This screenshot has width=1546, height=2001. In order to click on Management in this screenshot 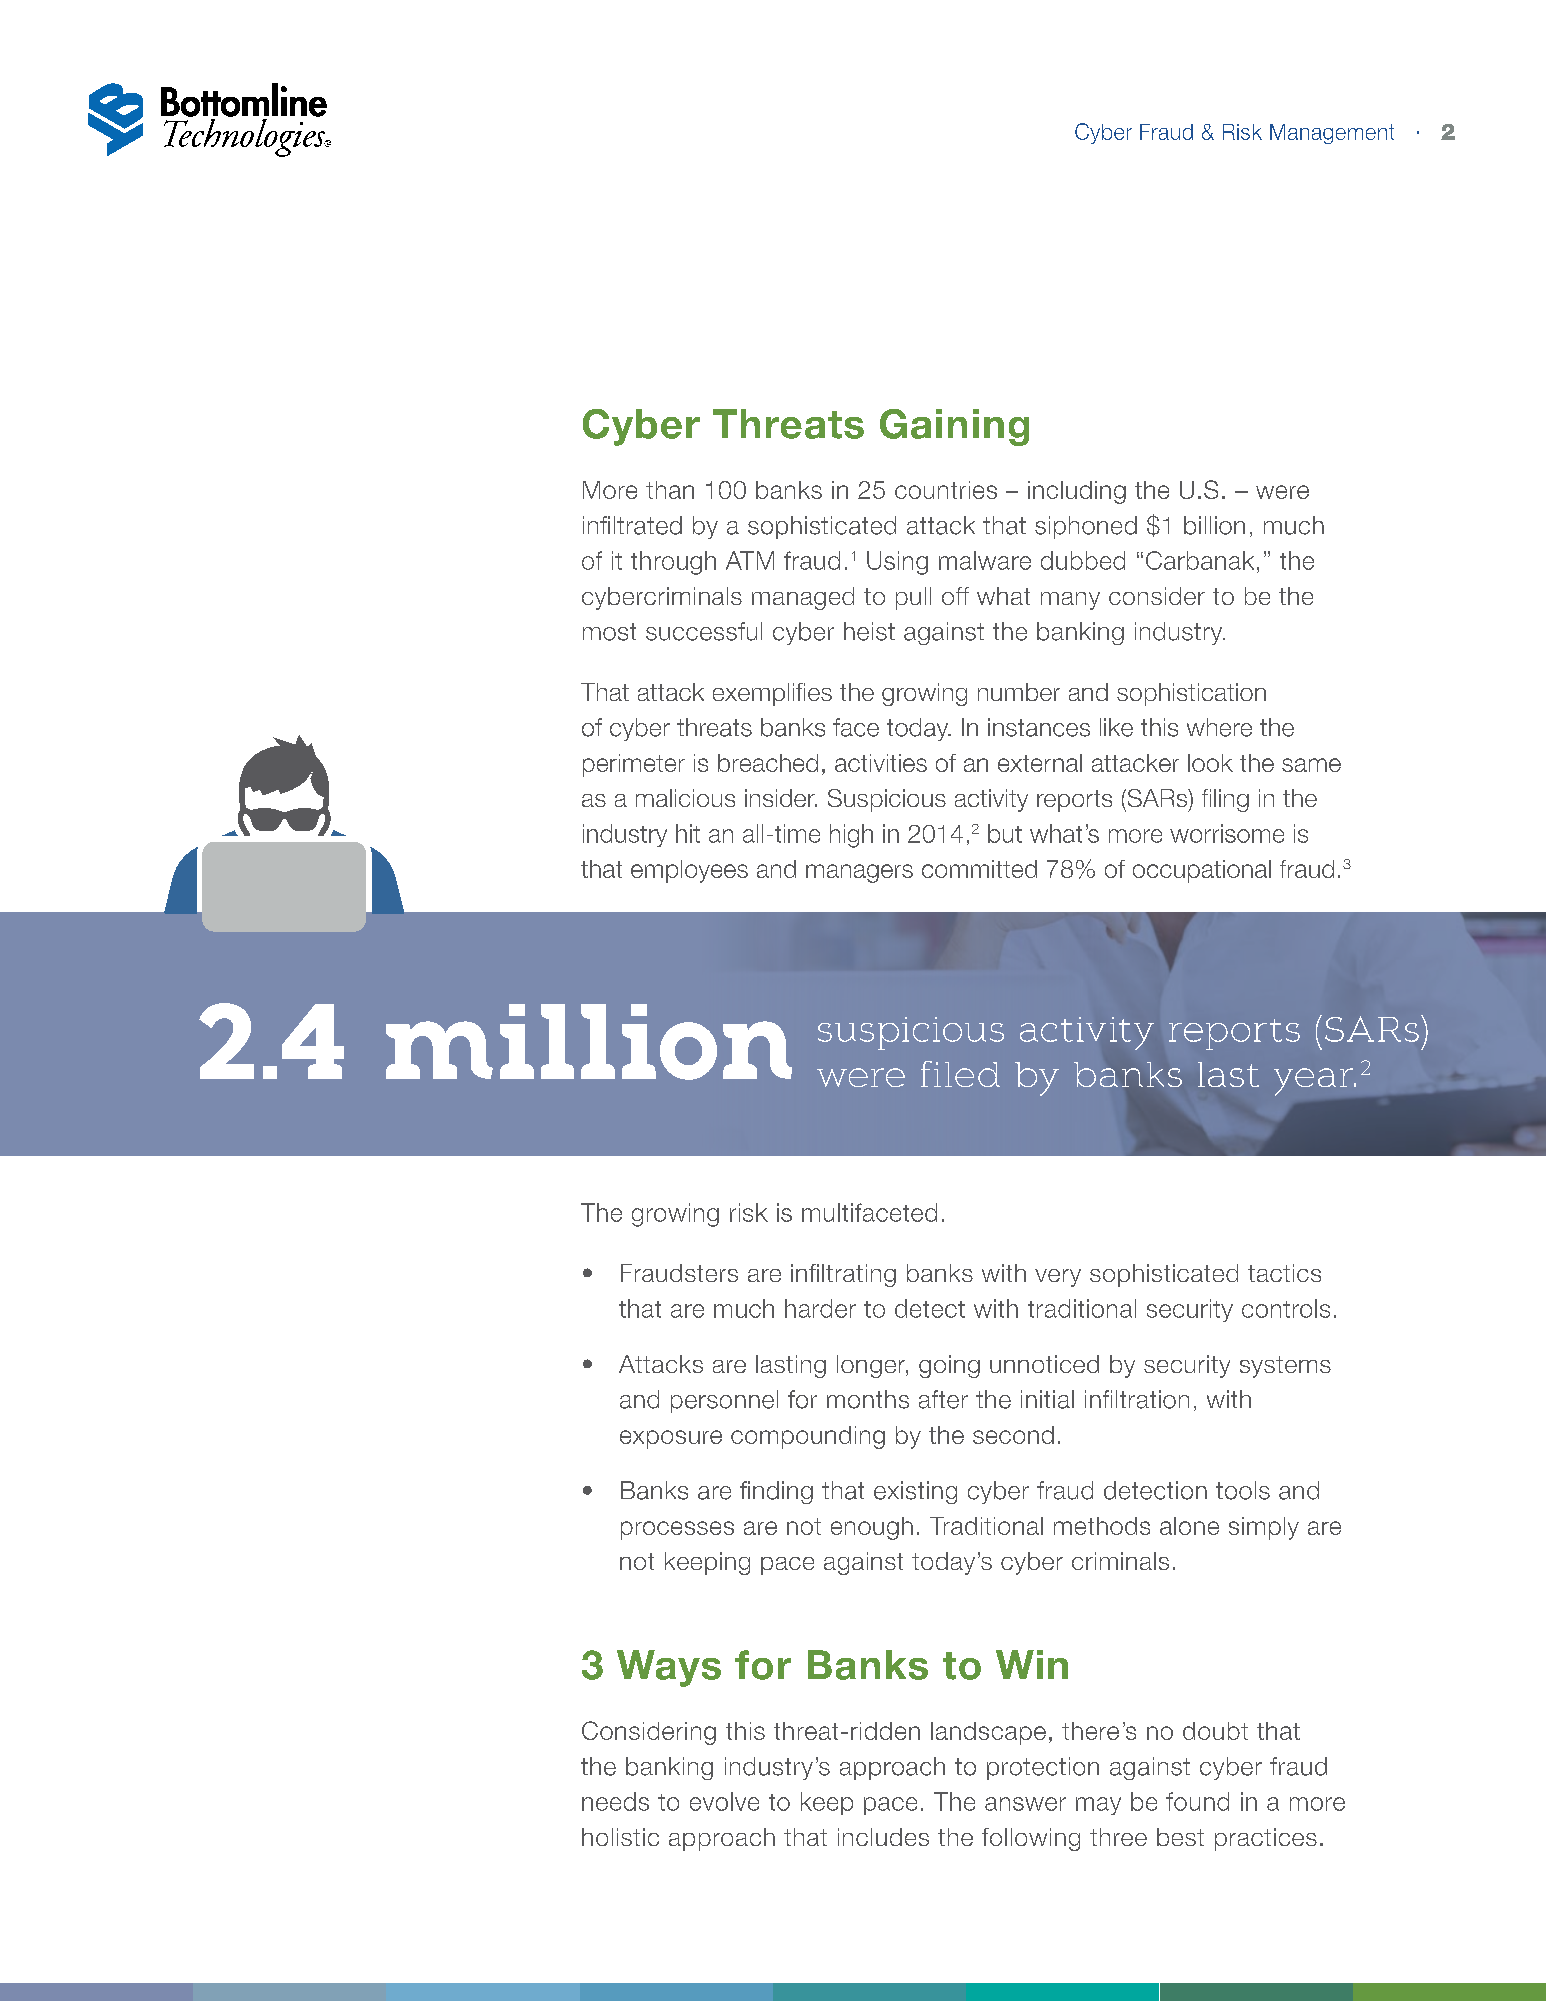, I will do `click(1332, 134)`.
